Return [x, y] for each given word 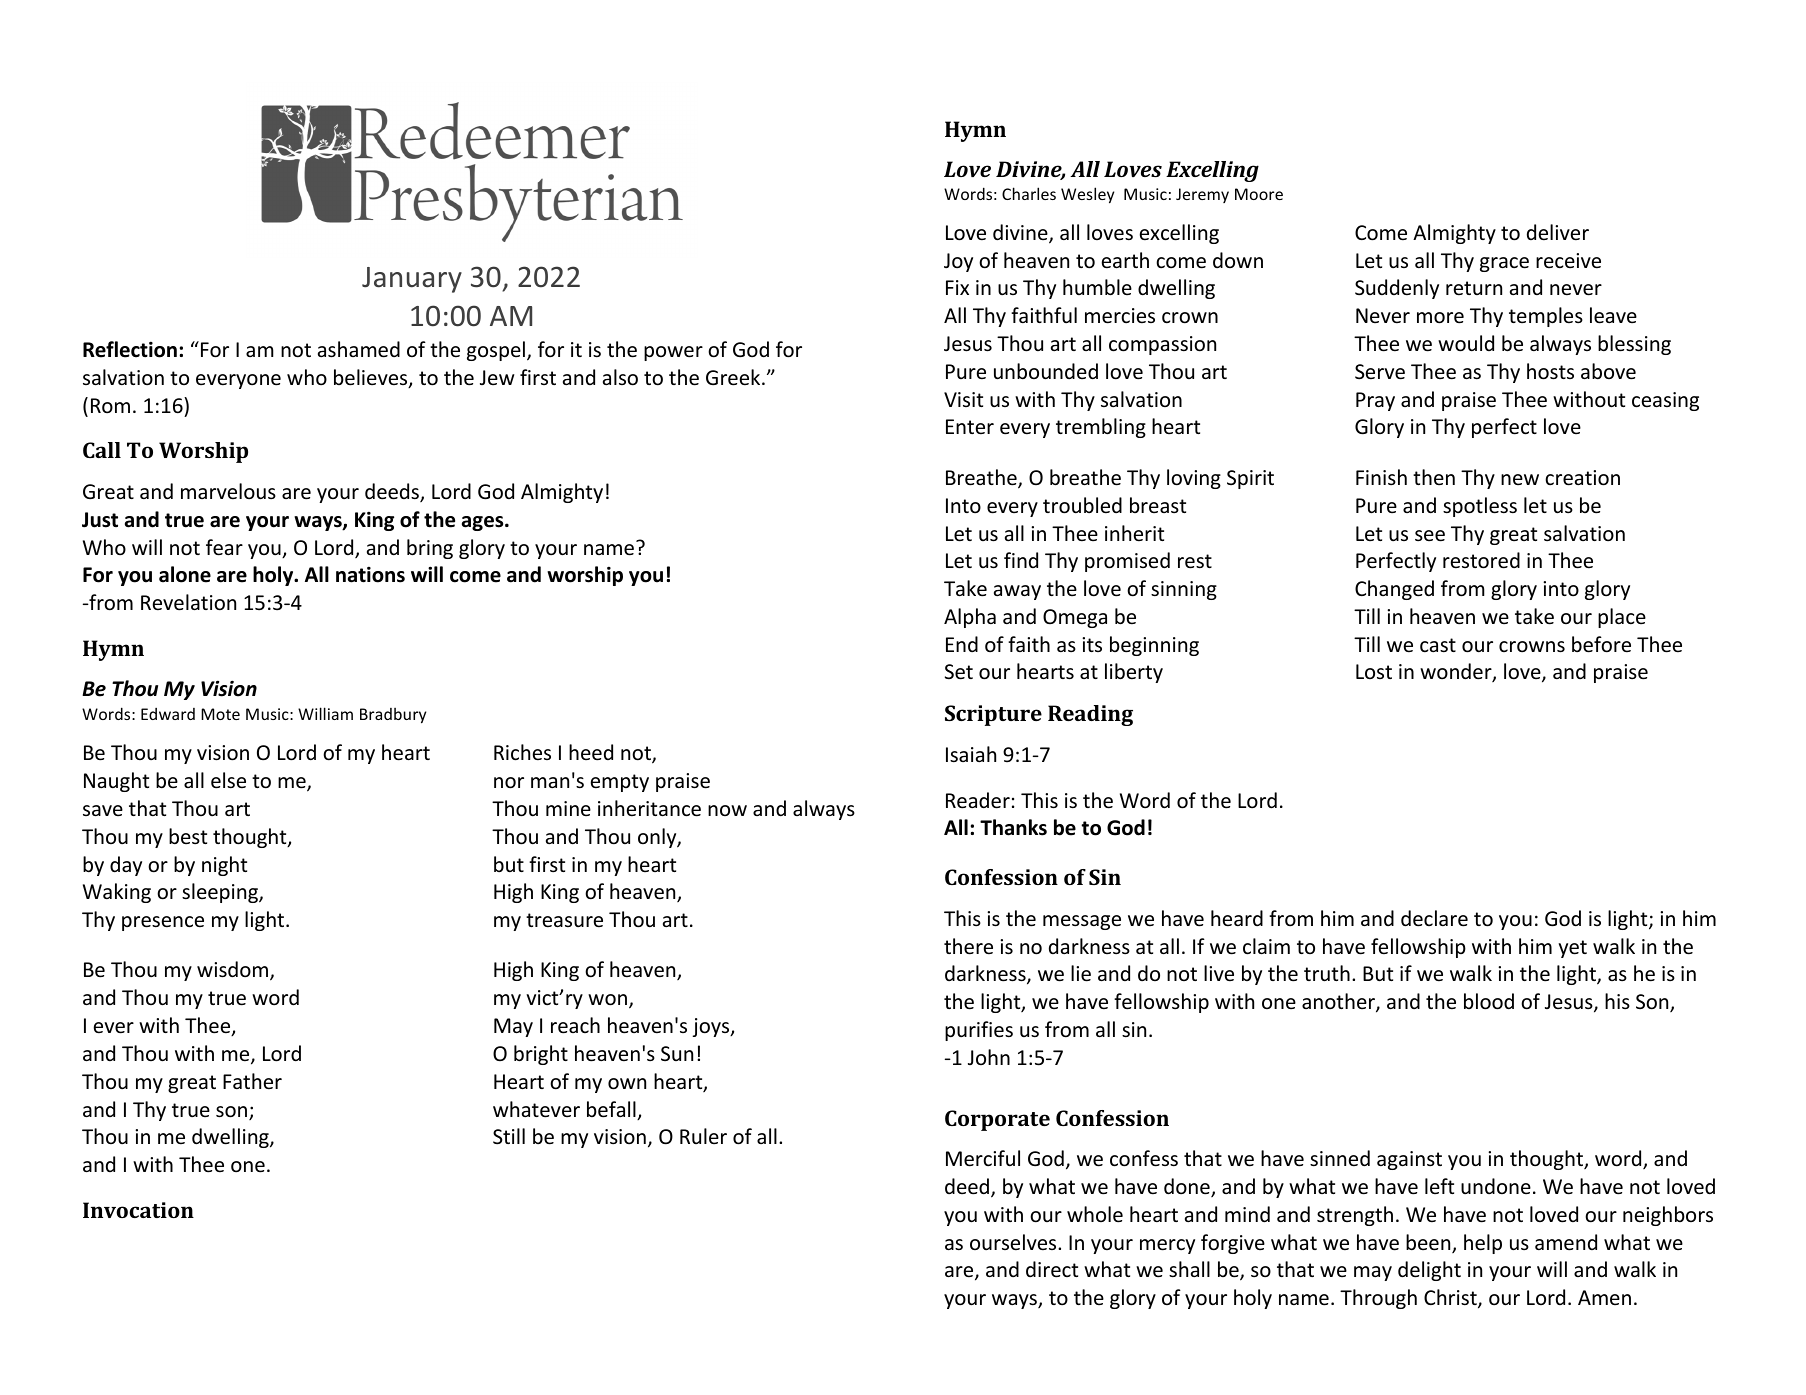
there [968, 946]
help [1483, 1244]
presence [163, 923]
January [412, 280]
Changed [1394, 590]
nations [370, 574]
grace [1504, 264]
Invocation [138, 1210]
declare [1434, 918]
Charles [1029, 193]
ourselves [1014, 1242]
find [1021, 560]
